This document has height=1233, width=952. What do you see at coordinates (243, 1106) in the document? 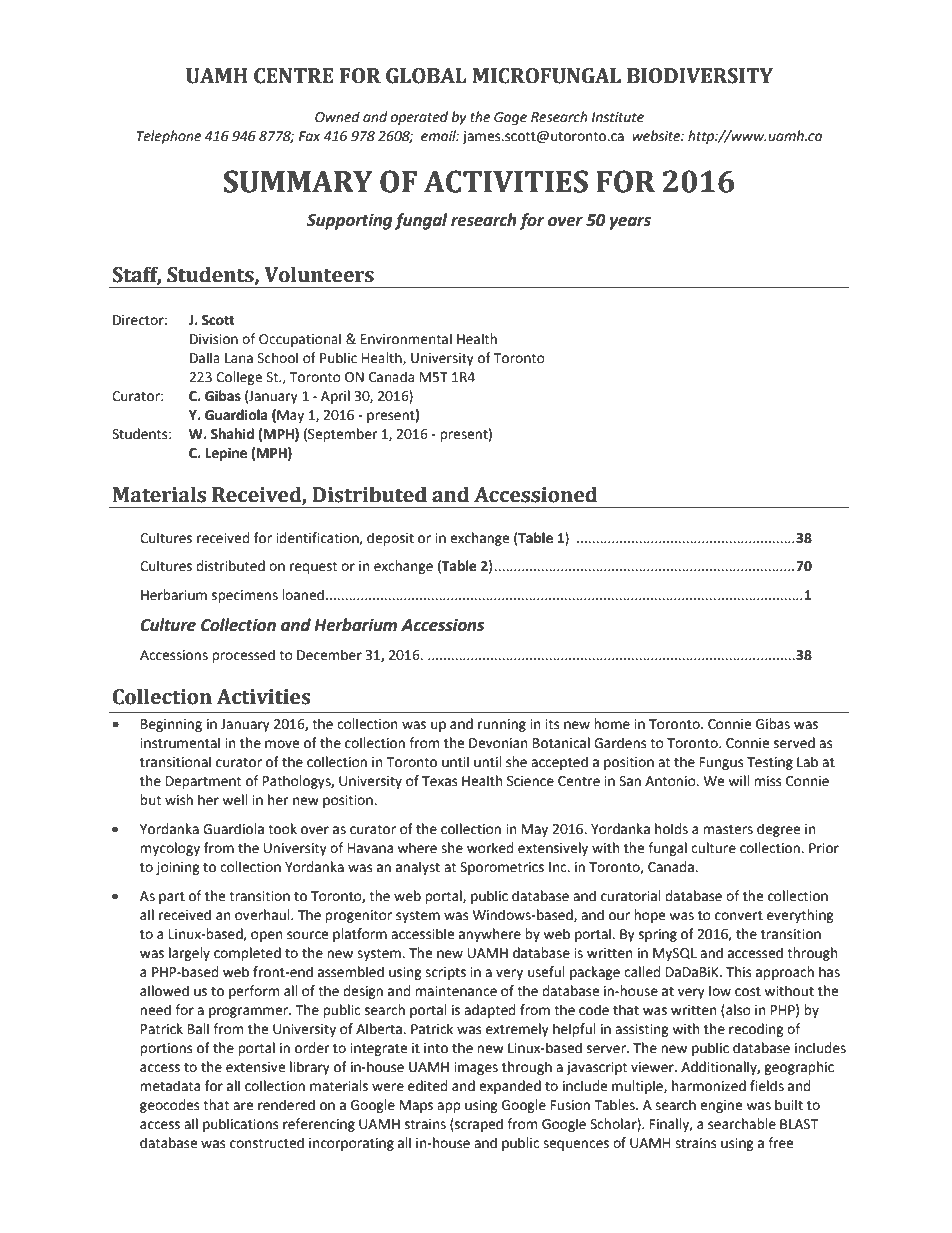
I see `are` at bounding box center [243, 1106].
